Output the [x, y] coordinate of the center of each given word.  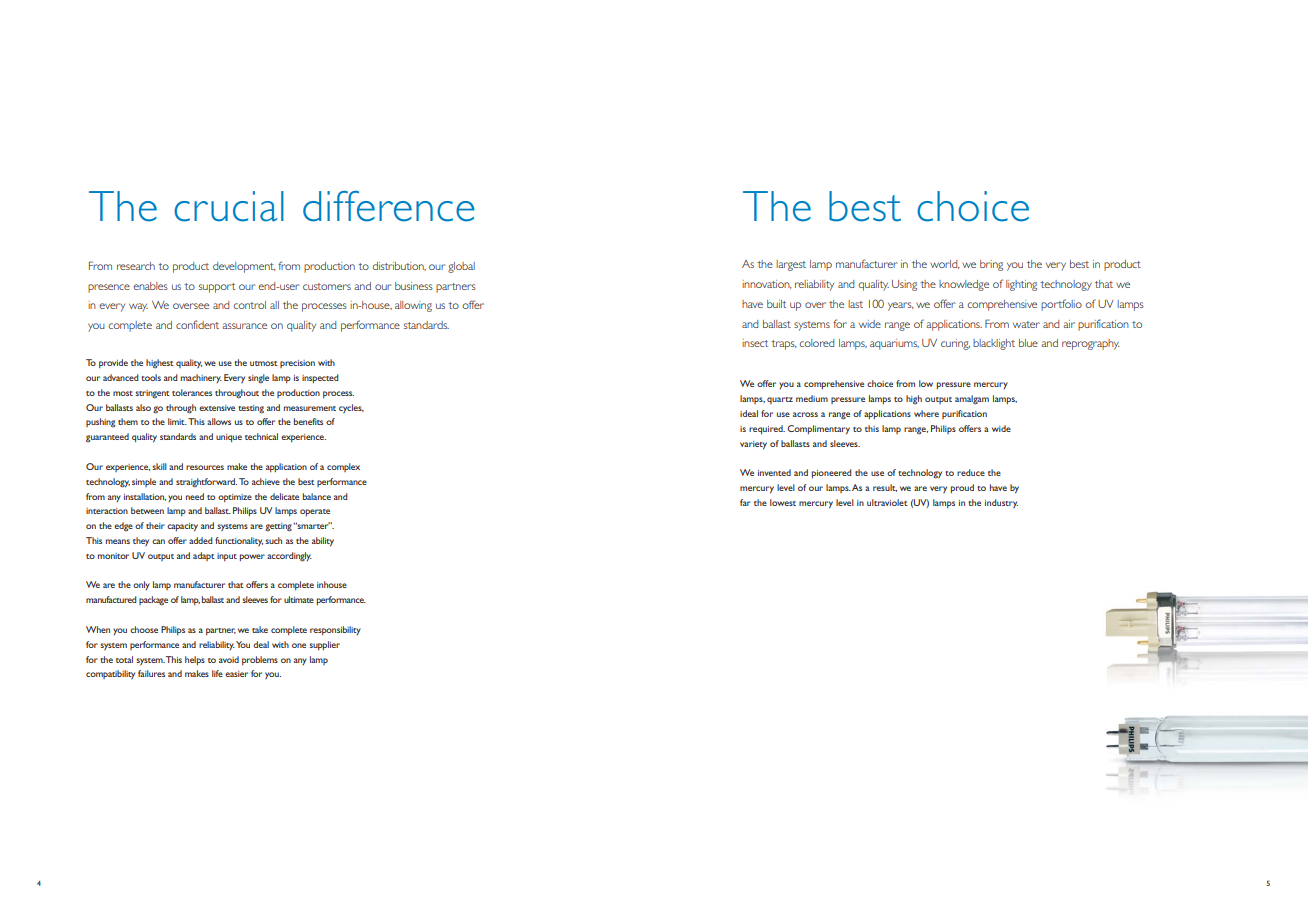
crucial [229, 206]
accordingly [289, 557]
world [945, 264]
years [901, 306]
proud [962, 488]
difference [389, 206]
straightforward [206, 483]
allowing [413, 306]
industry [1001, 503]
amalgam [972, 400]
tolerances [192, 392]
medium [812, 398]
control [249, 305]
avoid [229, 659]
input [227, 557]
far [745, 502]
